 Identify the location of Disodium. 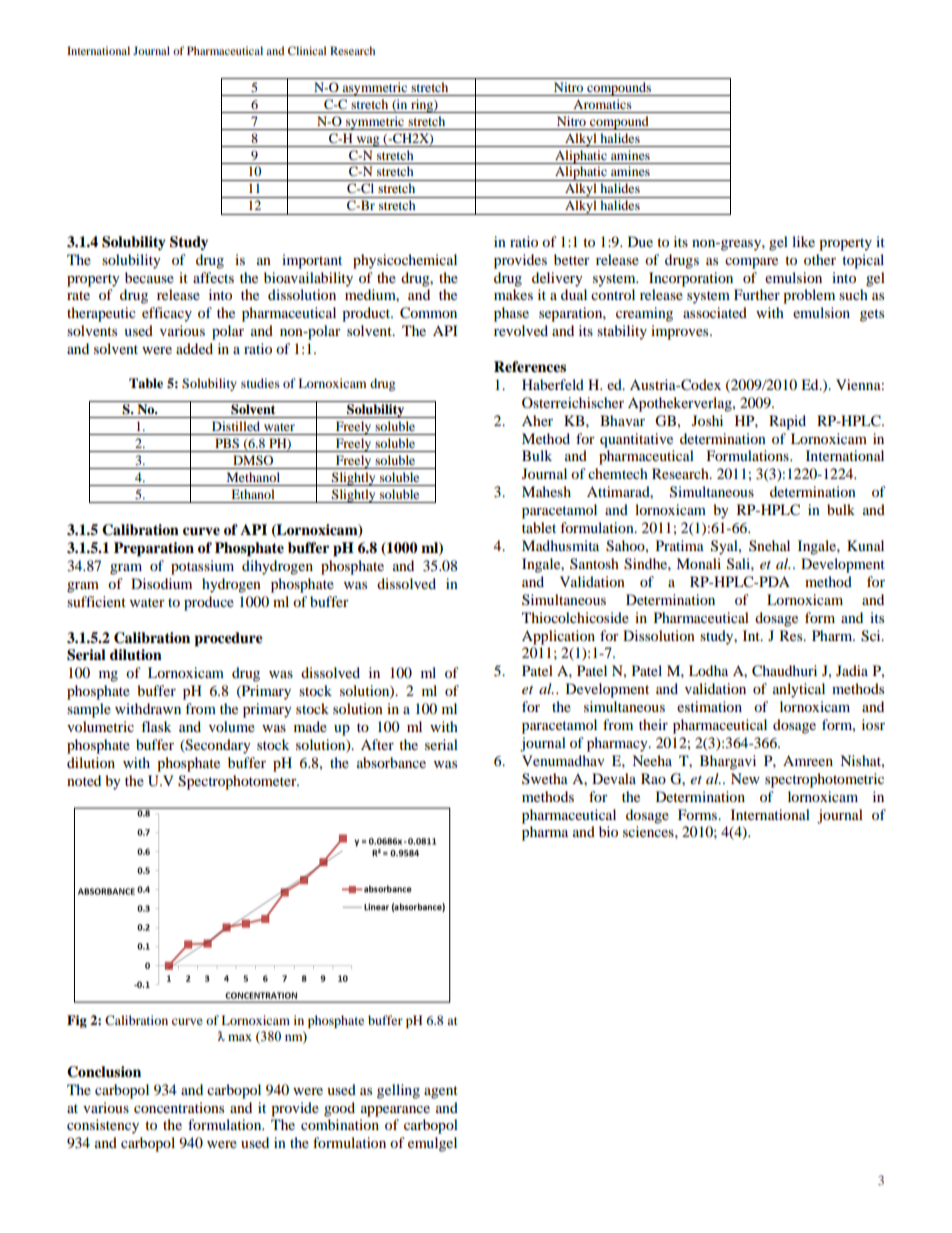
(161, 583).
